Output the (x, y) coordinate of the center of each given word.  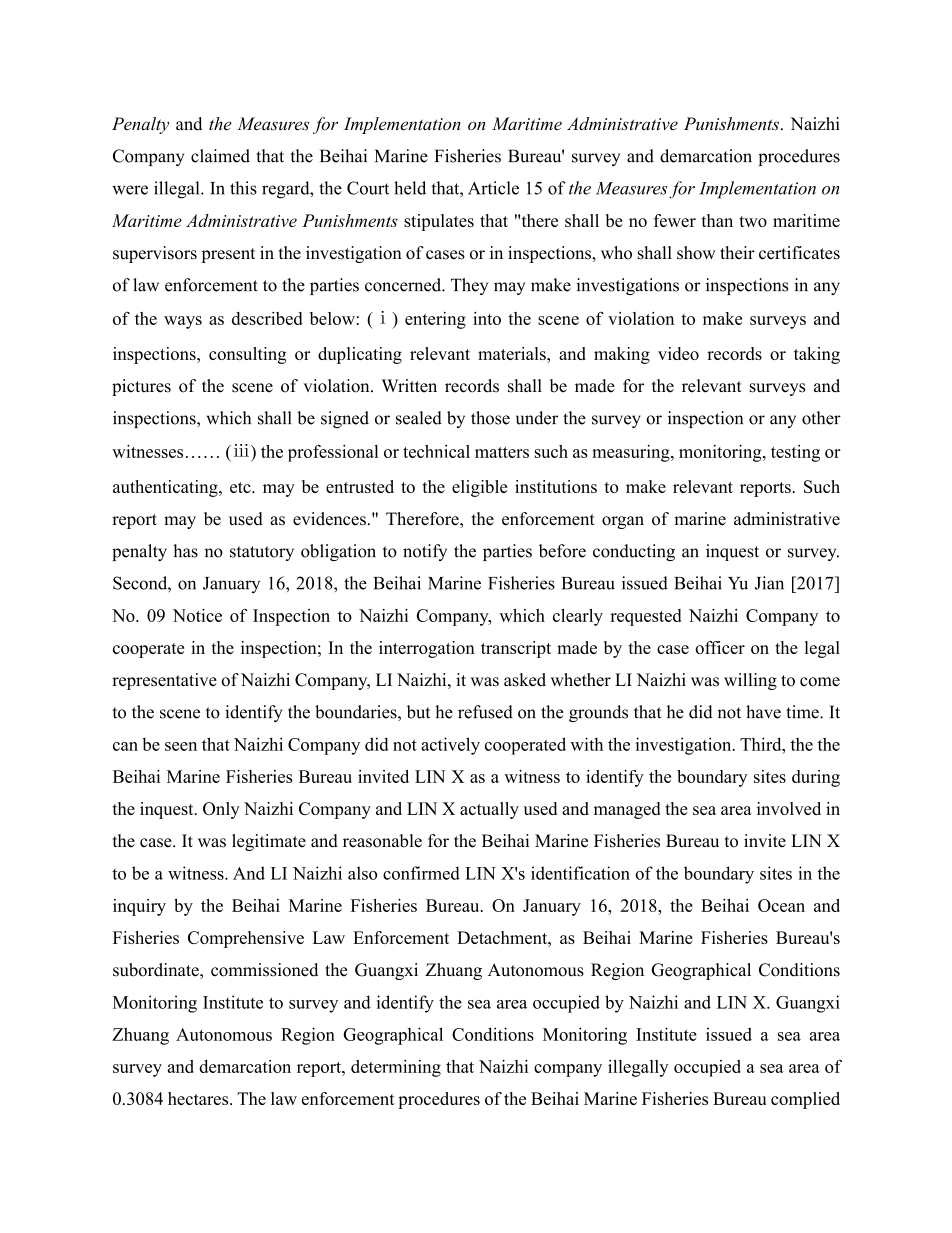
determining (396, 1068)
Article (493, 188)
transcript (516, 649)
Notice (197, 615)
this (243, 188)
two (753, 221)
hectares (199, 1098)
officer (720, 647)
